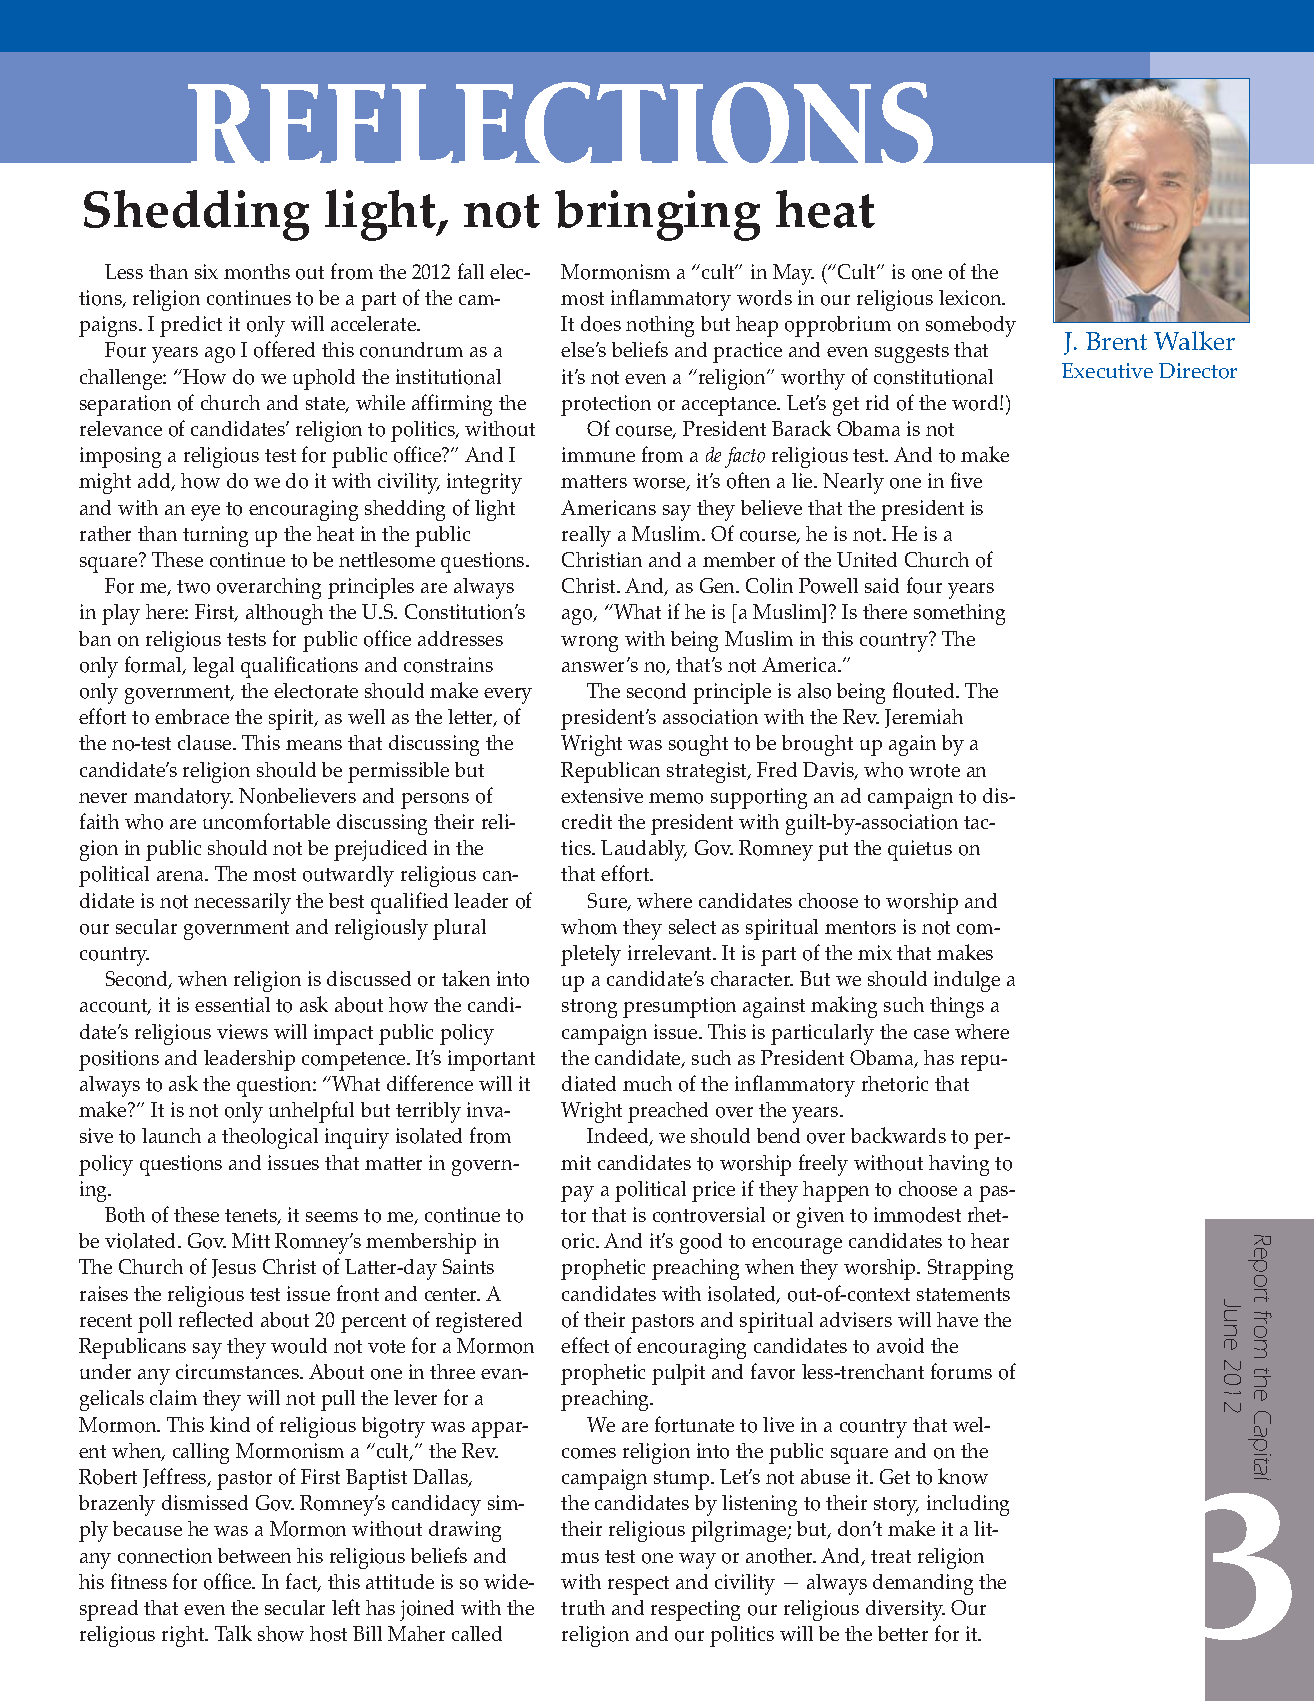  I want to click on indulge, so click(967, 981).
